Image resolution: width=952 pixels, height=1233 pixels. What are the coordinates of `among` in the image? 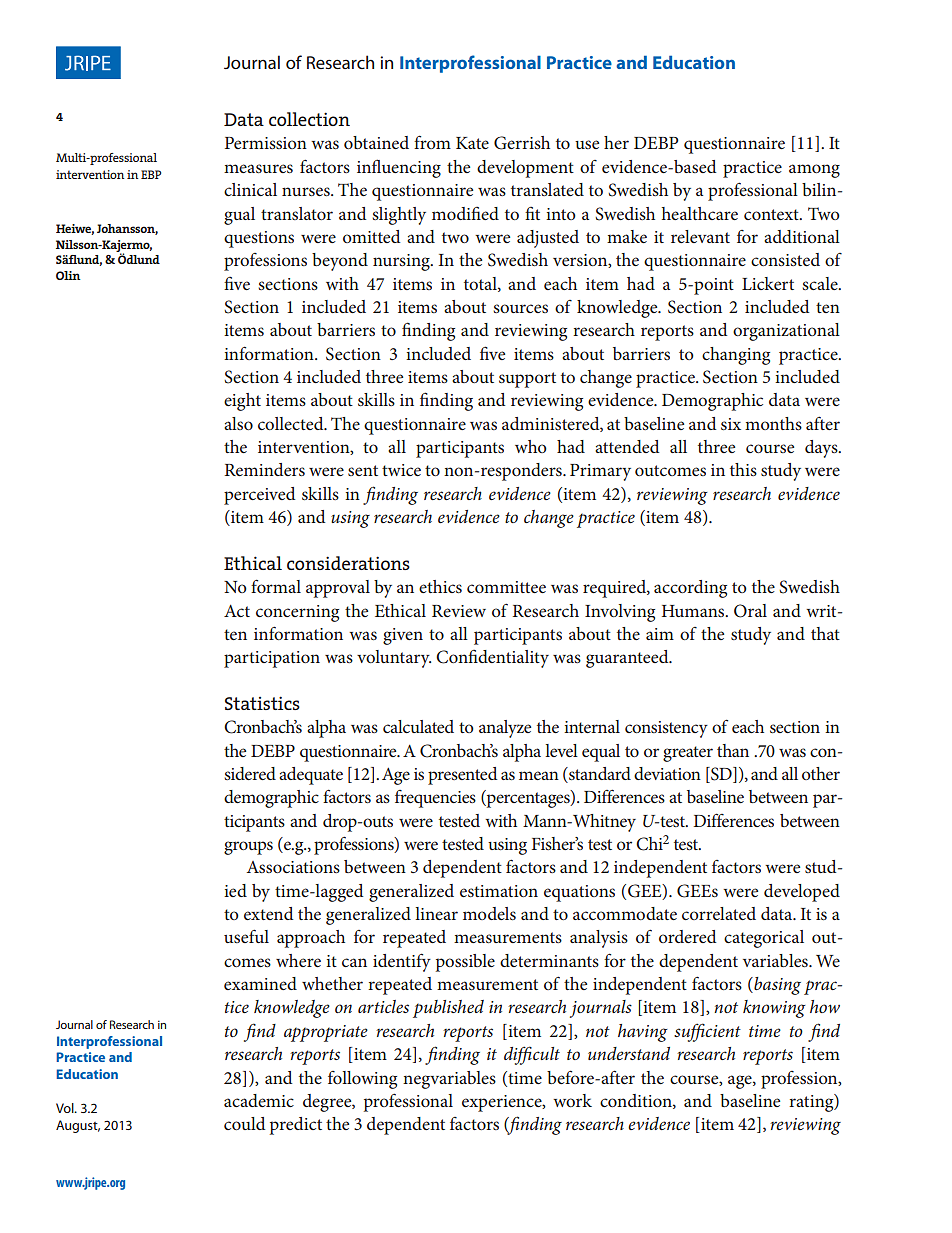 It's located at (814, 171).
